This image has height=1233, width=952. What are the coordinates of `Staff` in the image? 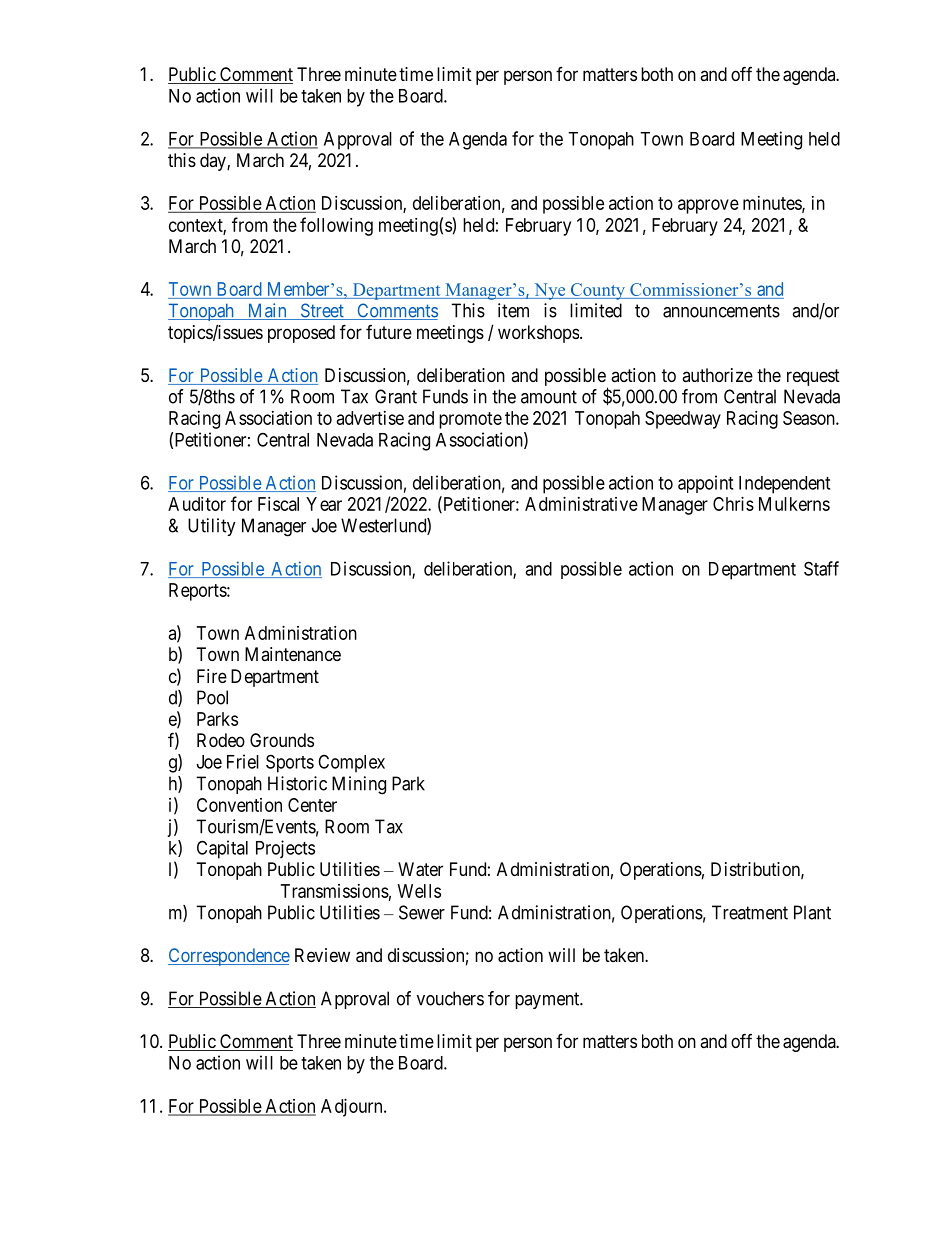 It's located at (821, 568).
